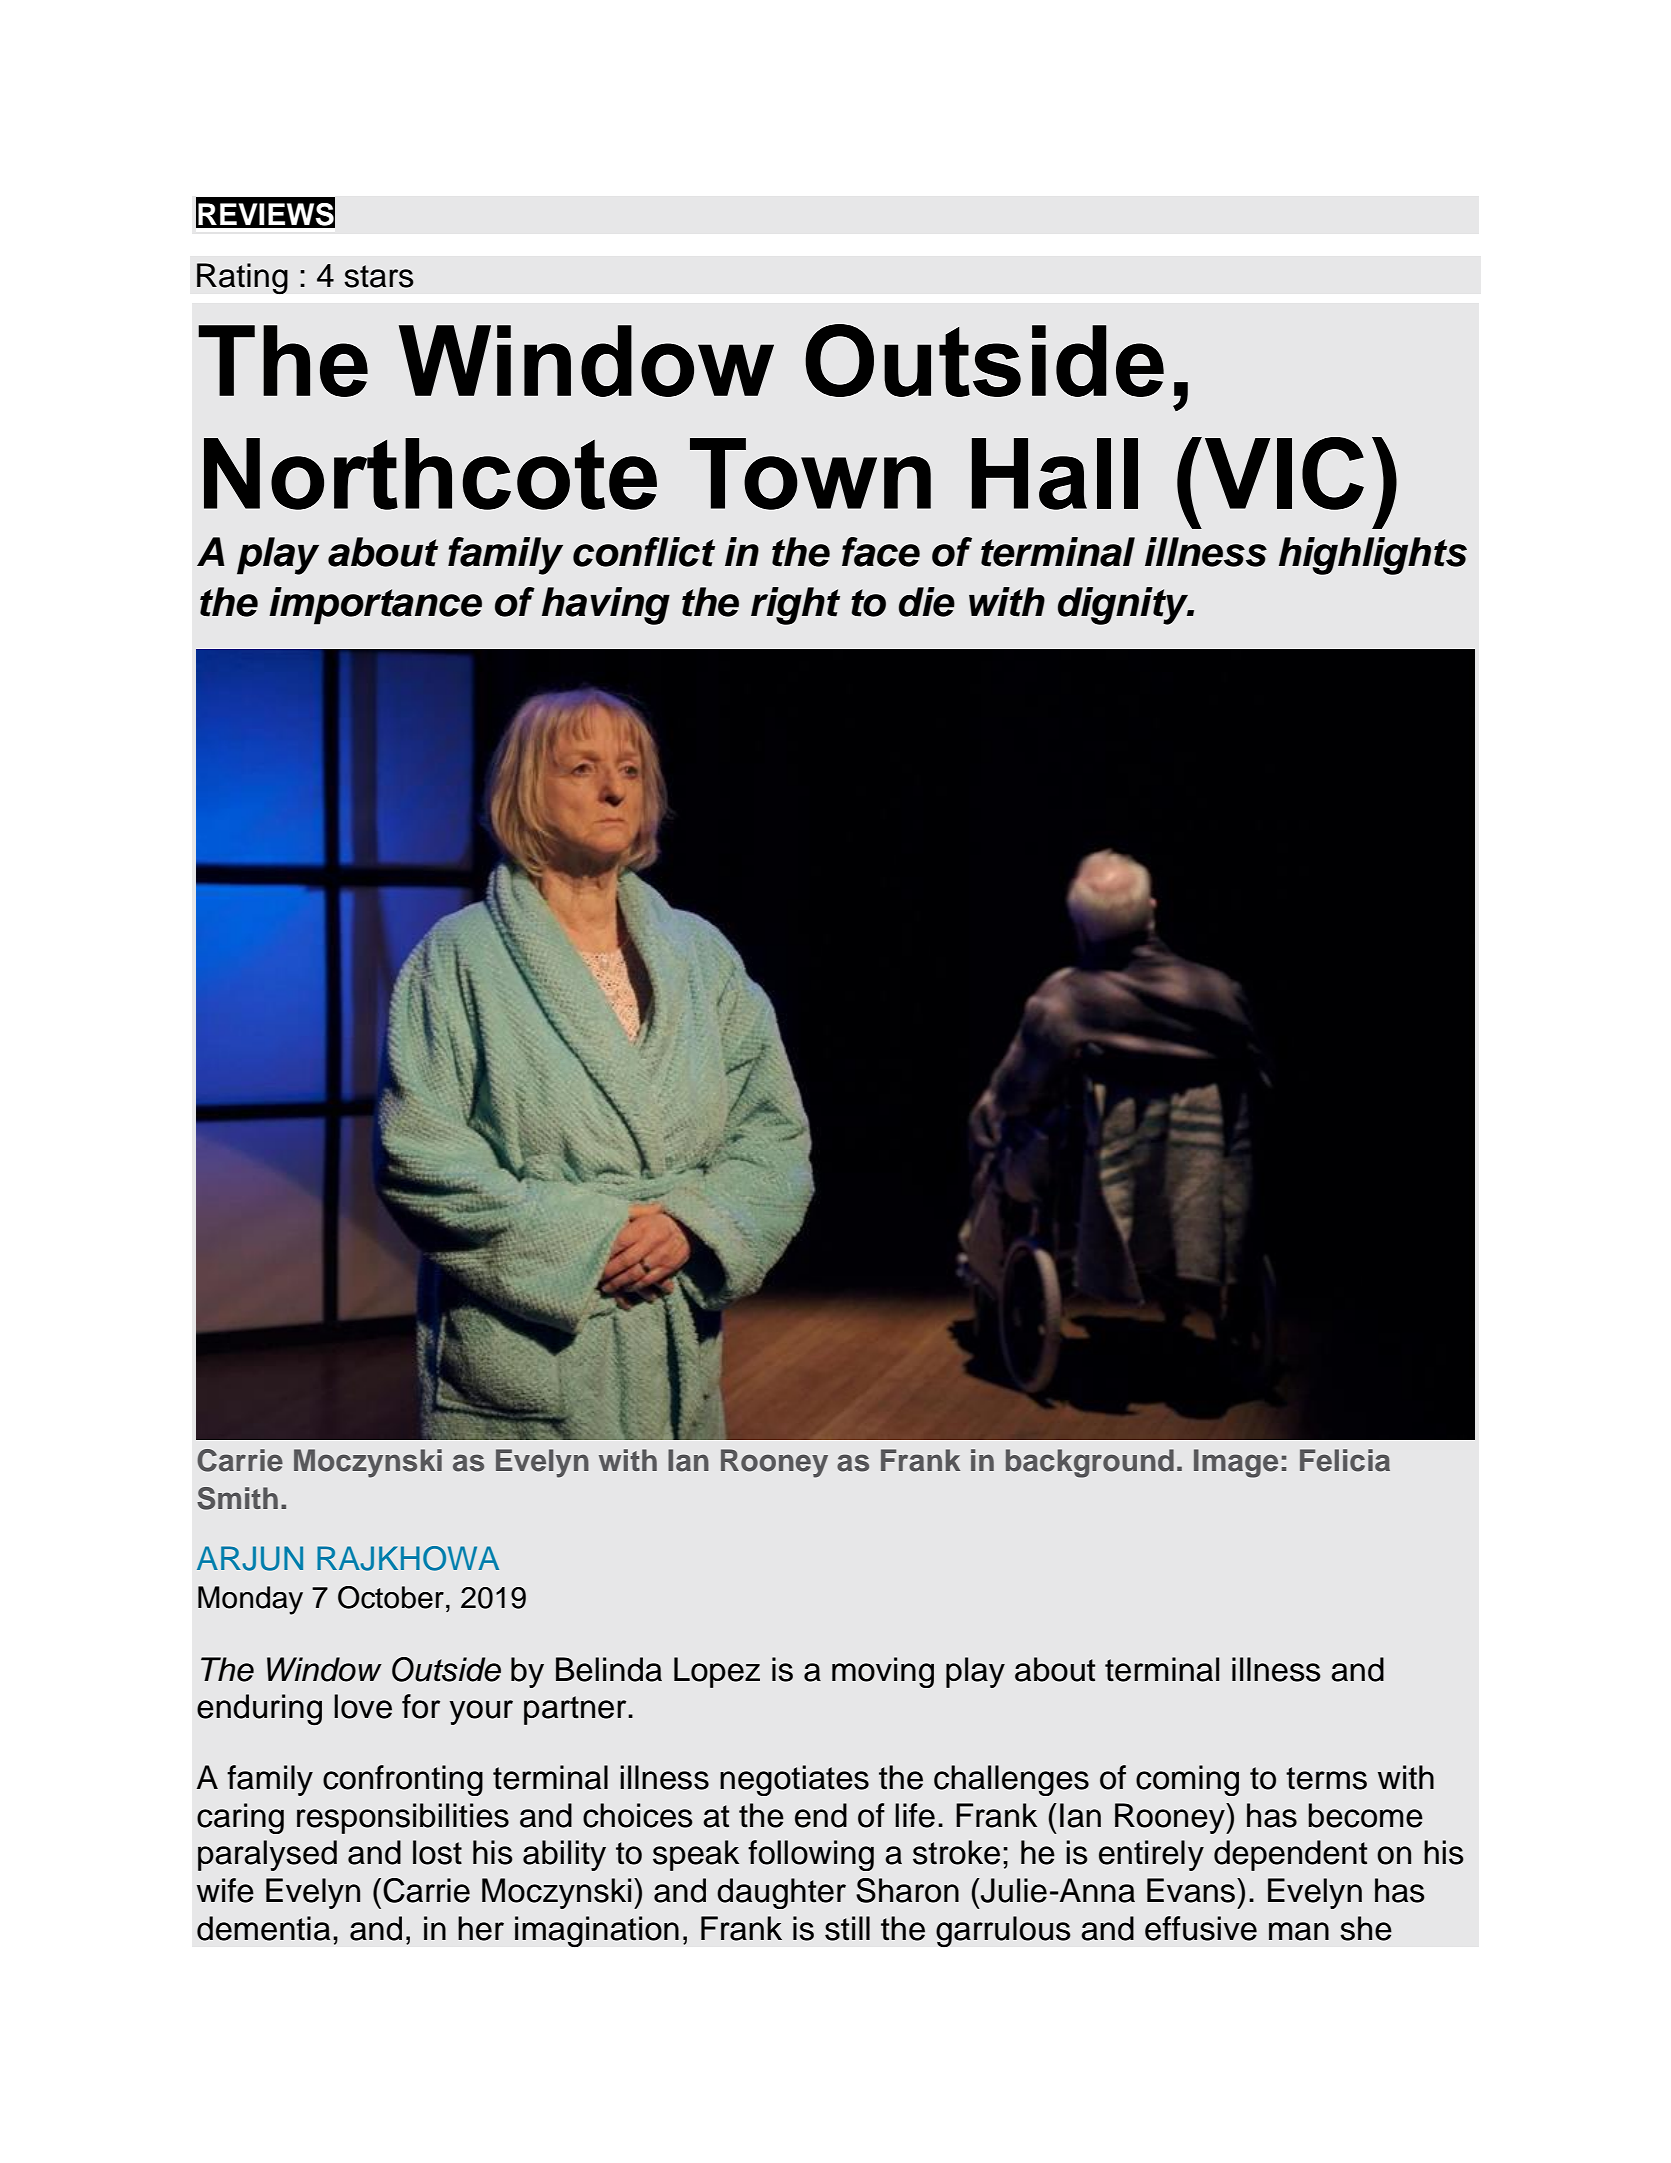  I want to click on VIC, so click(1284, 473).
